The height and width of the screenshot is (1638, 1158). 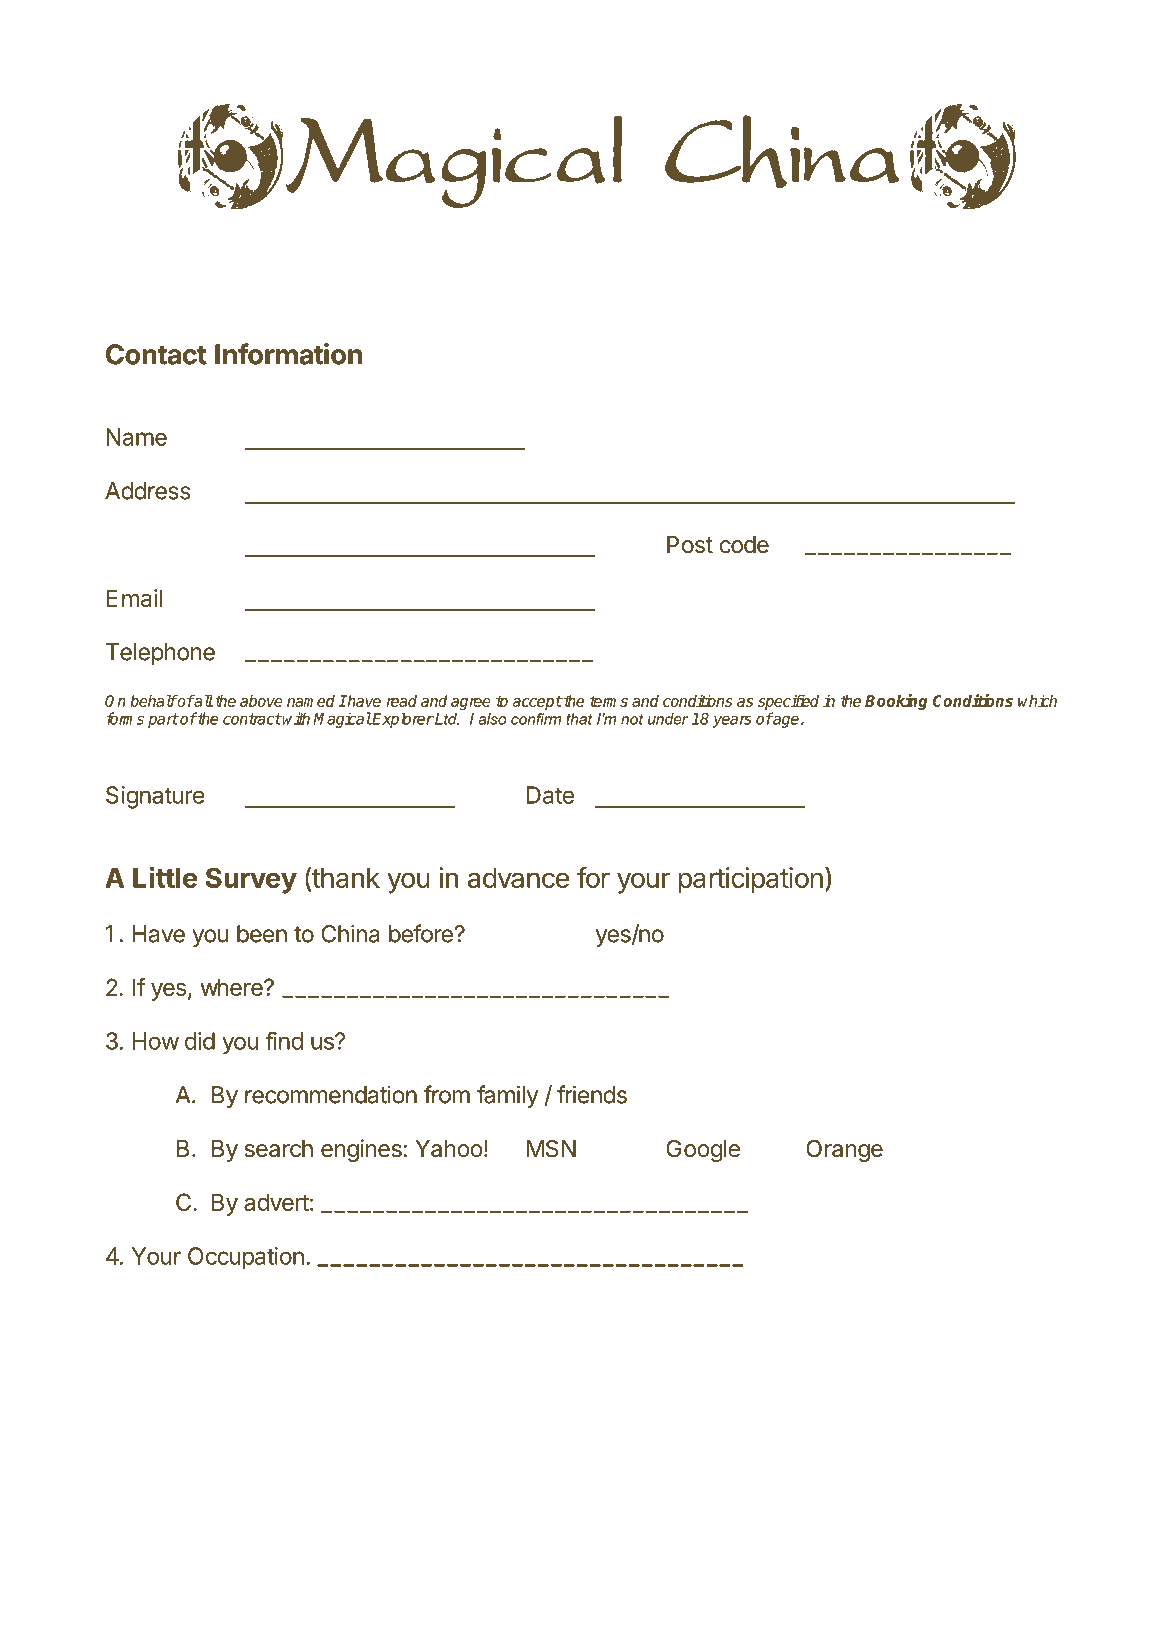 I want to click on Occupation, so click(x=246, y=1258).
